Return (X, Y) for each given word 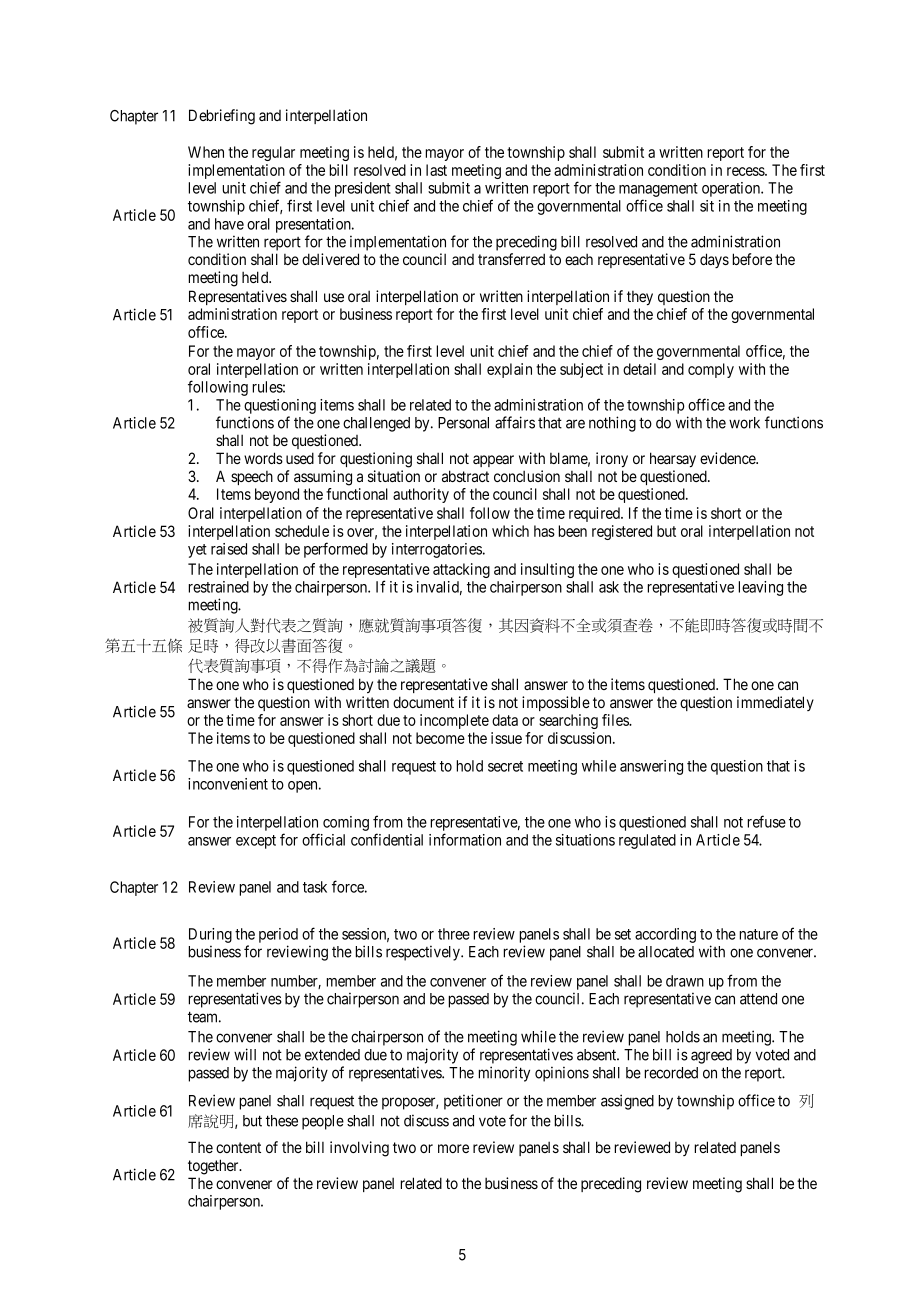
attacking (461, 570)
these (282, 1121)
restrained (218, 587)
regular (273, 153)
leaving (760, 588)
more (453, 1148)
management (658, 191)
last (436, 170)
